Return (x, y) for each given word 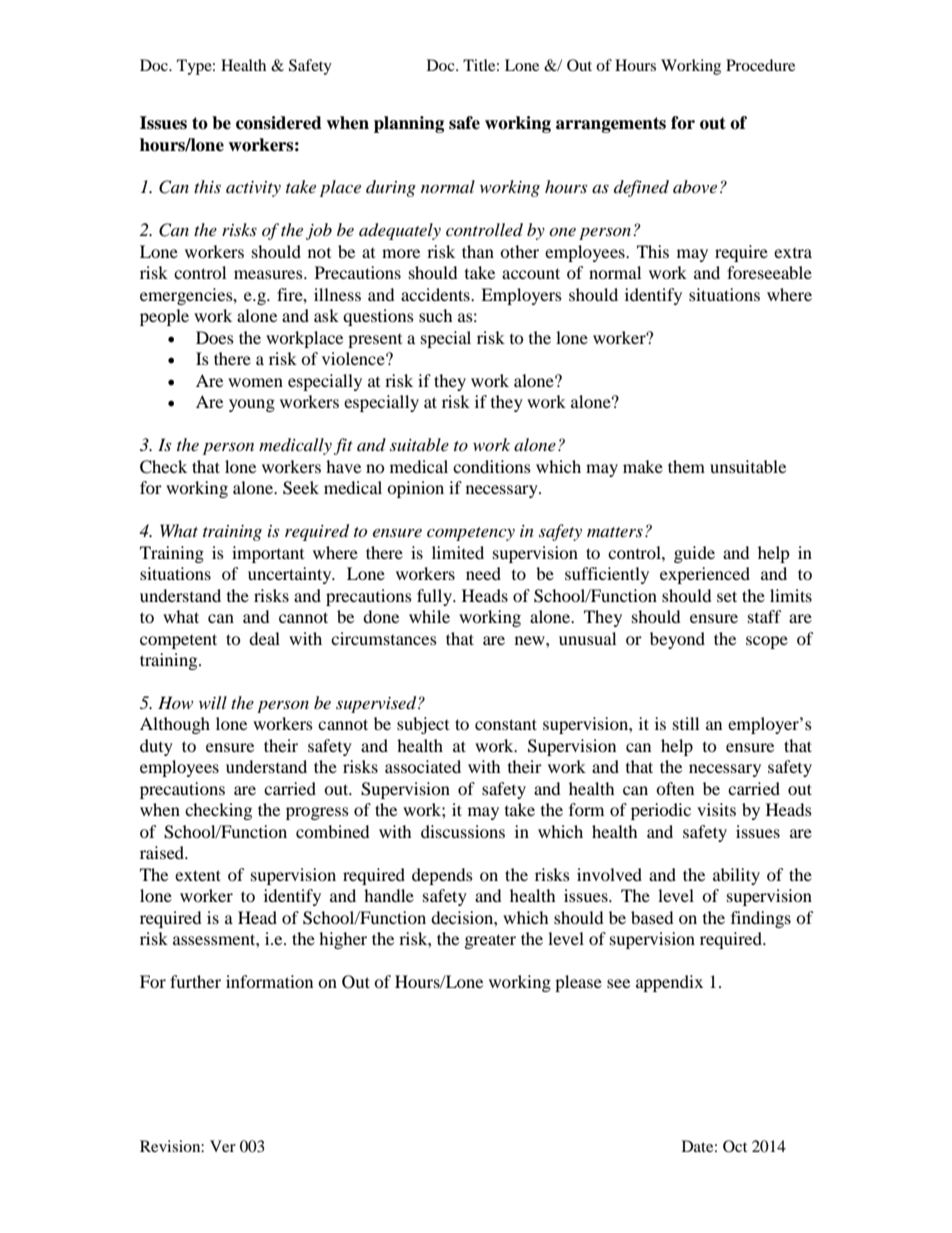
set (727, 596)
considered (279, 123)
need (483, 573)
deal (264, 638)
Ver (223, 1146)
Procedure (760, 65)
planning (409, 124)
